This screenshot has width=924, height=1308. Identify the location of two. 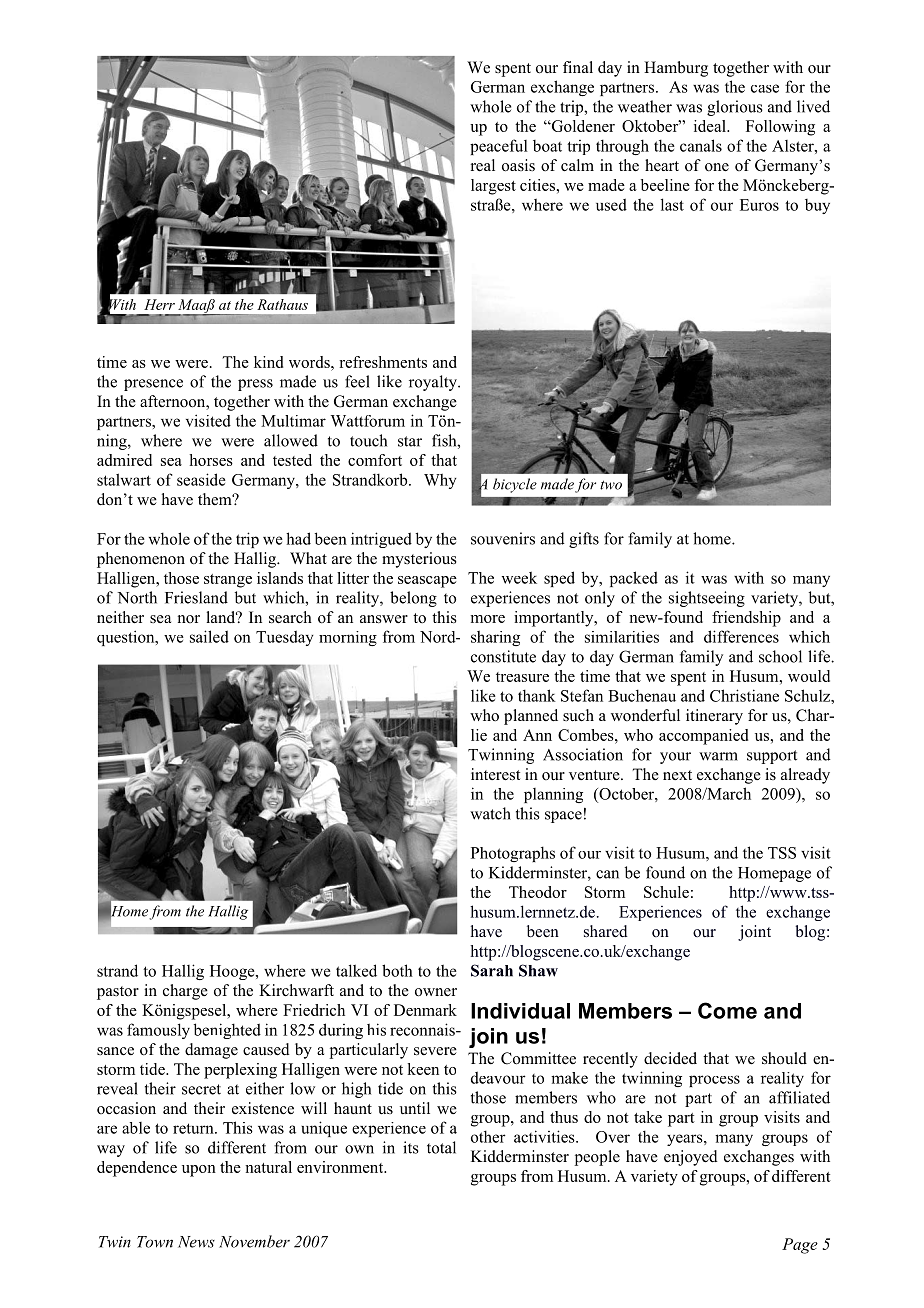
(611, 485).
